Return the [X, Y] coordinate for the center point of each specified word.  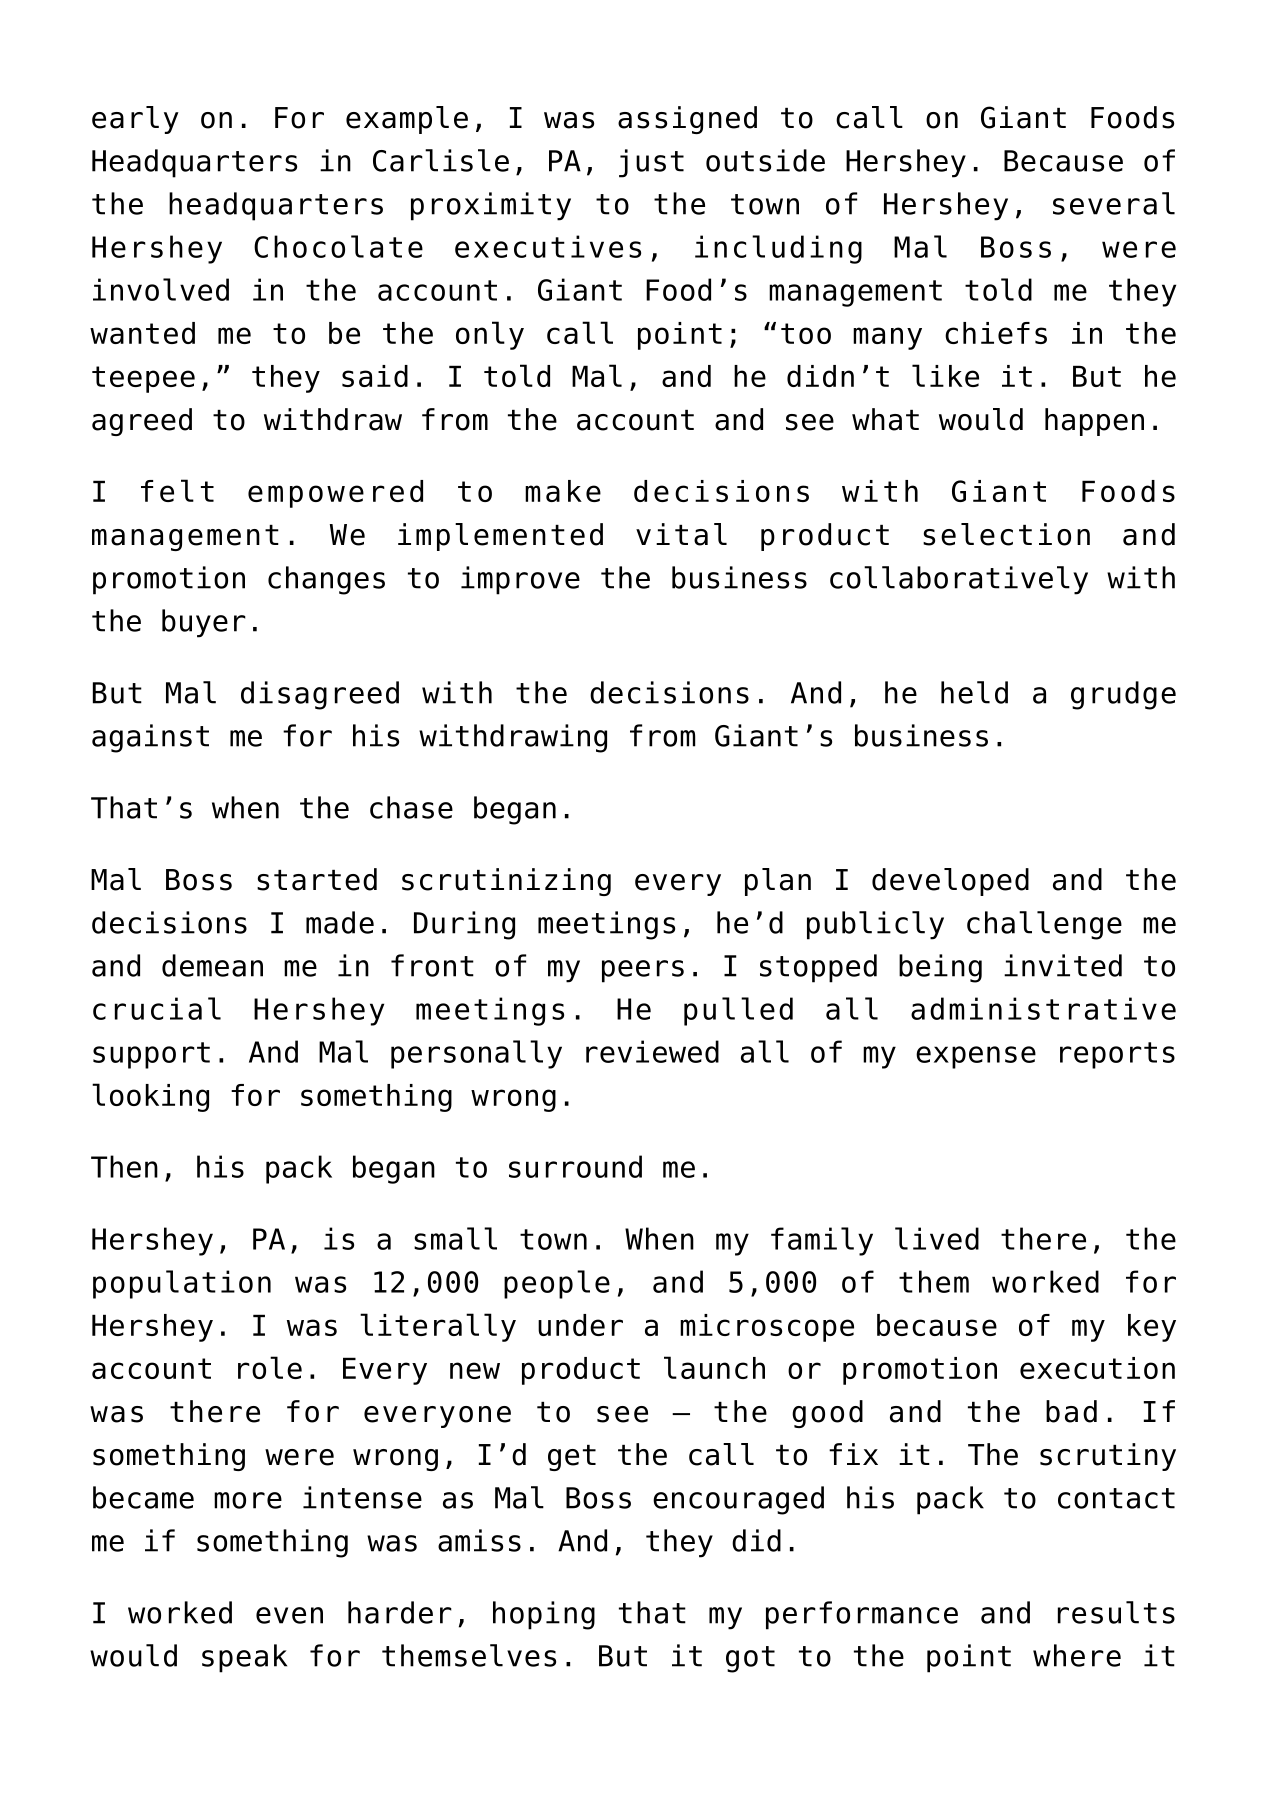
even [289, 1615]
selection [1006, 534]
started [317, 879]
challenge [1044, 925]
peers [643, 971]
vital [681, 534]
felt [177, 490]
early [135, 120]
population [182, 1284]
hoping [544, 1615]
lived [937, 1238]
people [557, 1284]
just [651, 163]
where [1077, 1655]
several [1114, 203]
